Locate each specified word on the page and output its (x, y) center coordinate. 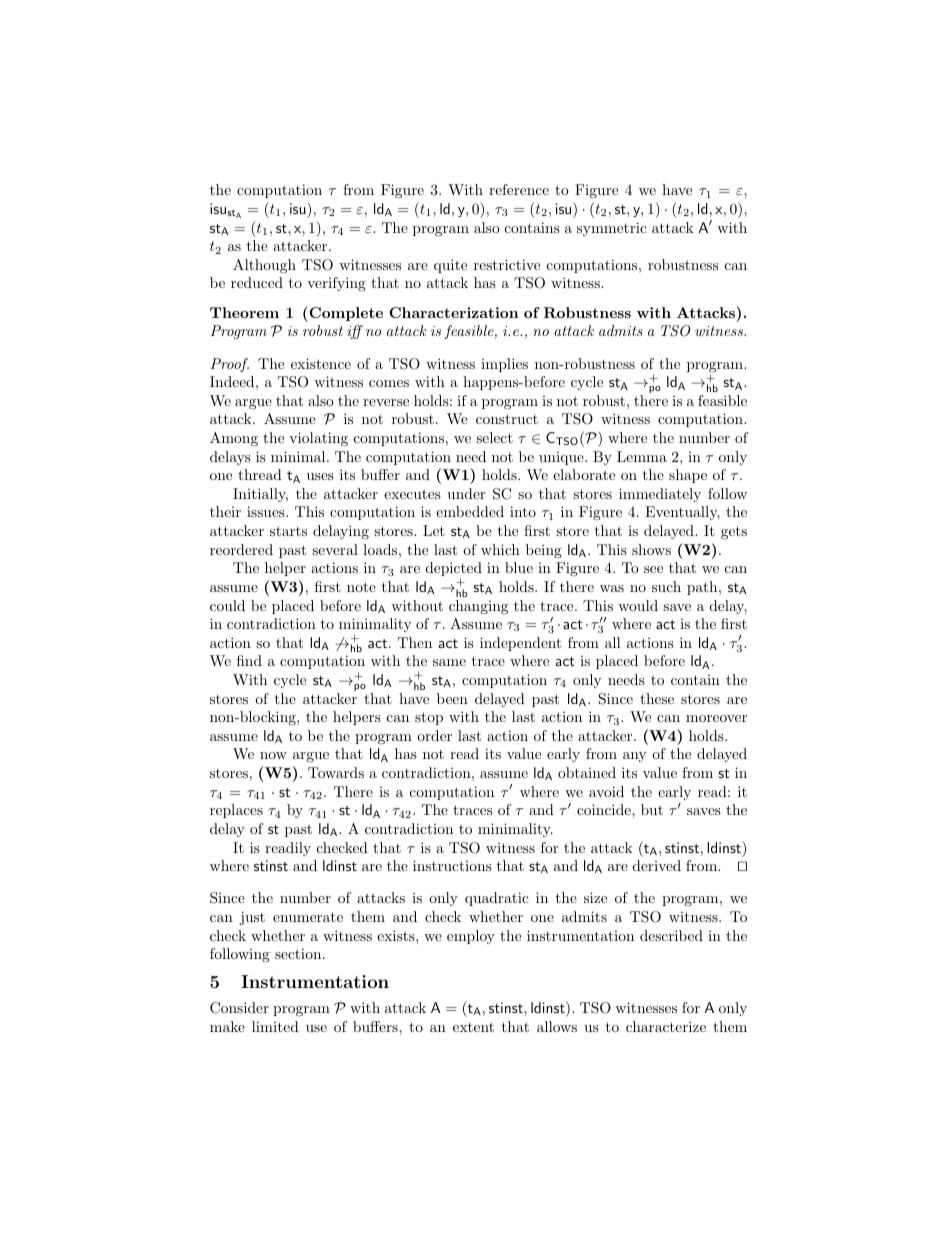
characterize (666, 1026)
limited (275, 1026)
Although (264, 266)
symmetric (612, 229)
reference (519, 189)
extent (473, 1027)
